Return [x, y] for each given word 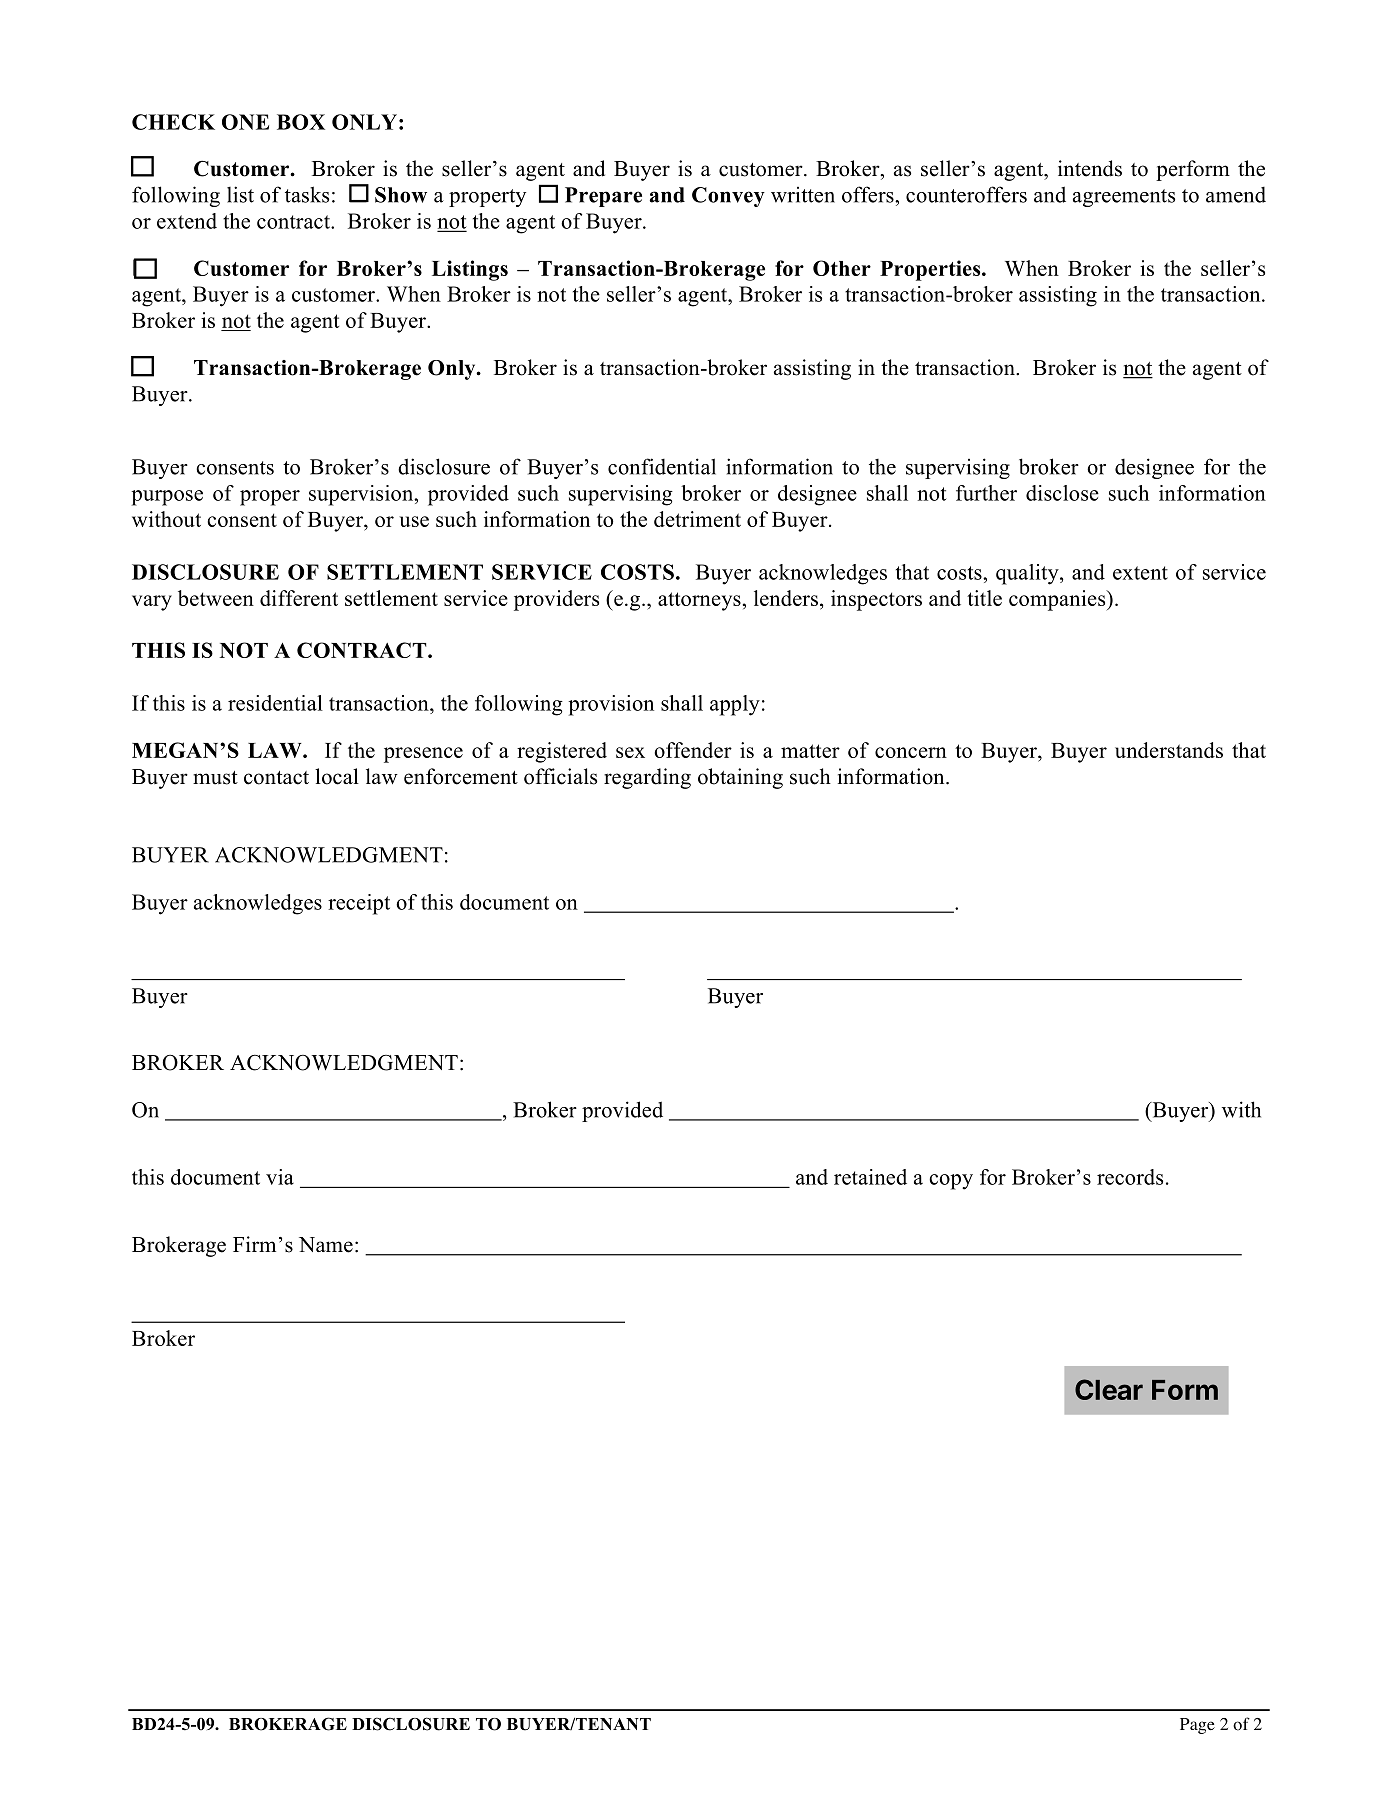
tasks [307, 194]
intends [1090, 168]
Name [326, 1245]
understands [1169, 750]
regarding [647, 778]
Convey [728, 197]
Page [1197, 1726]
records [1130, 1177]
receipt [359, 904]
